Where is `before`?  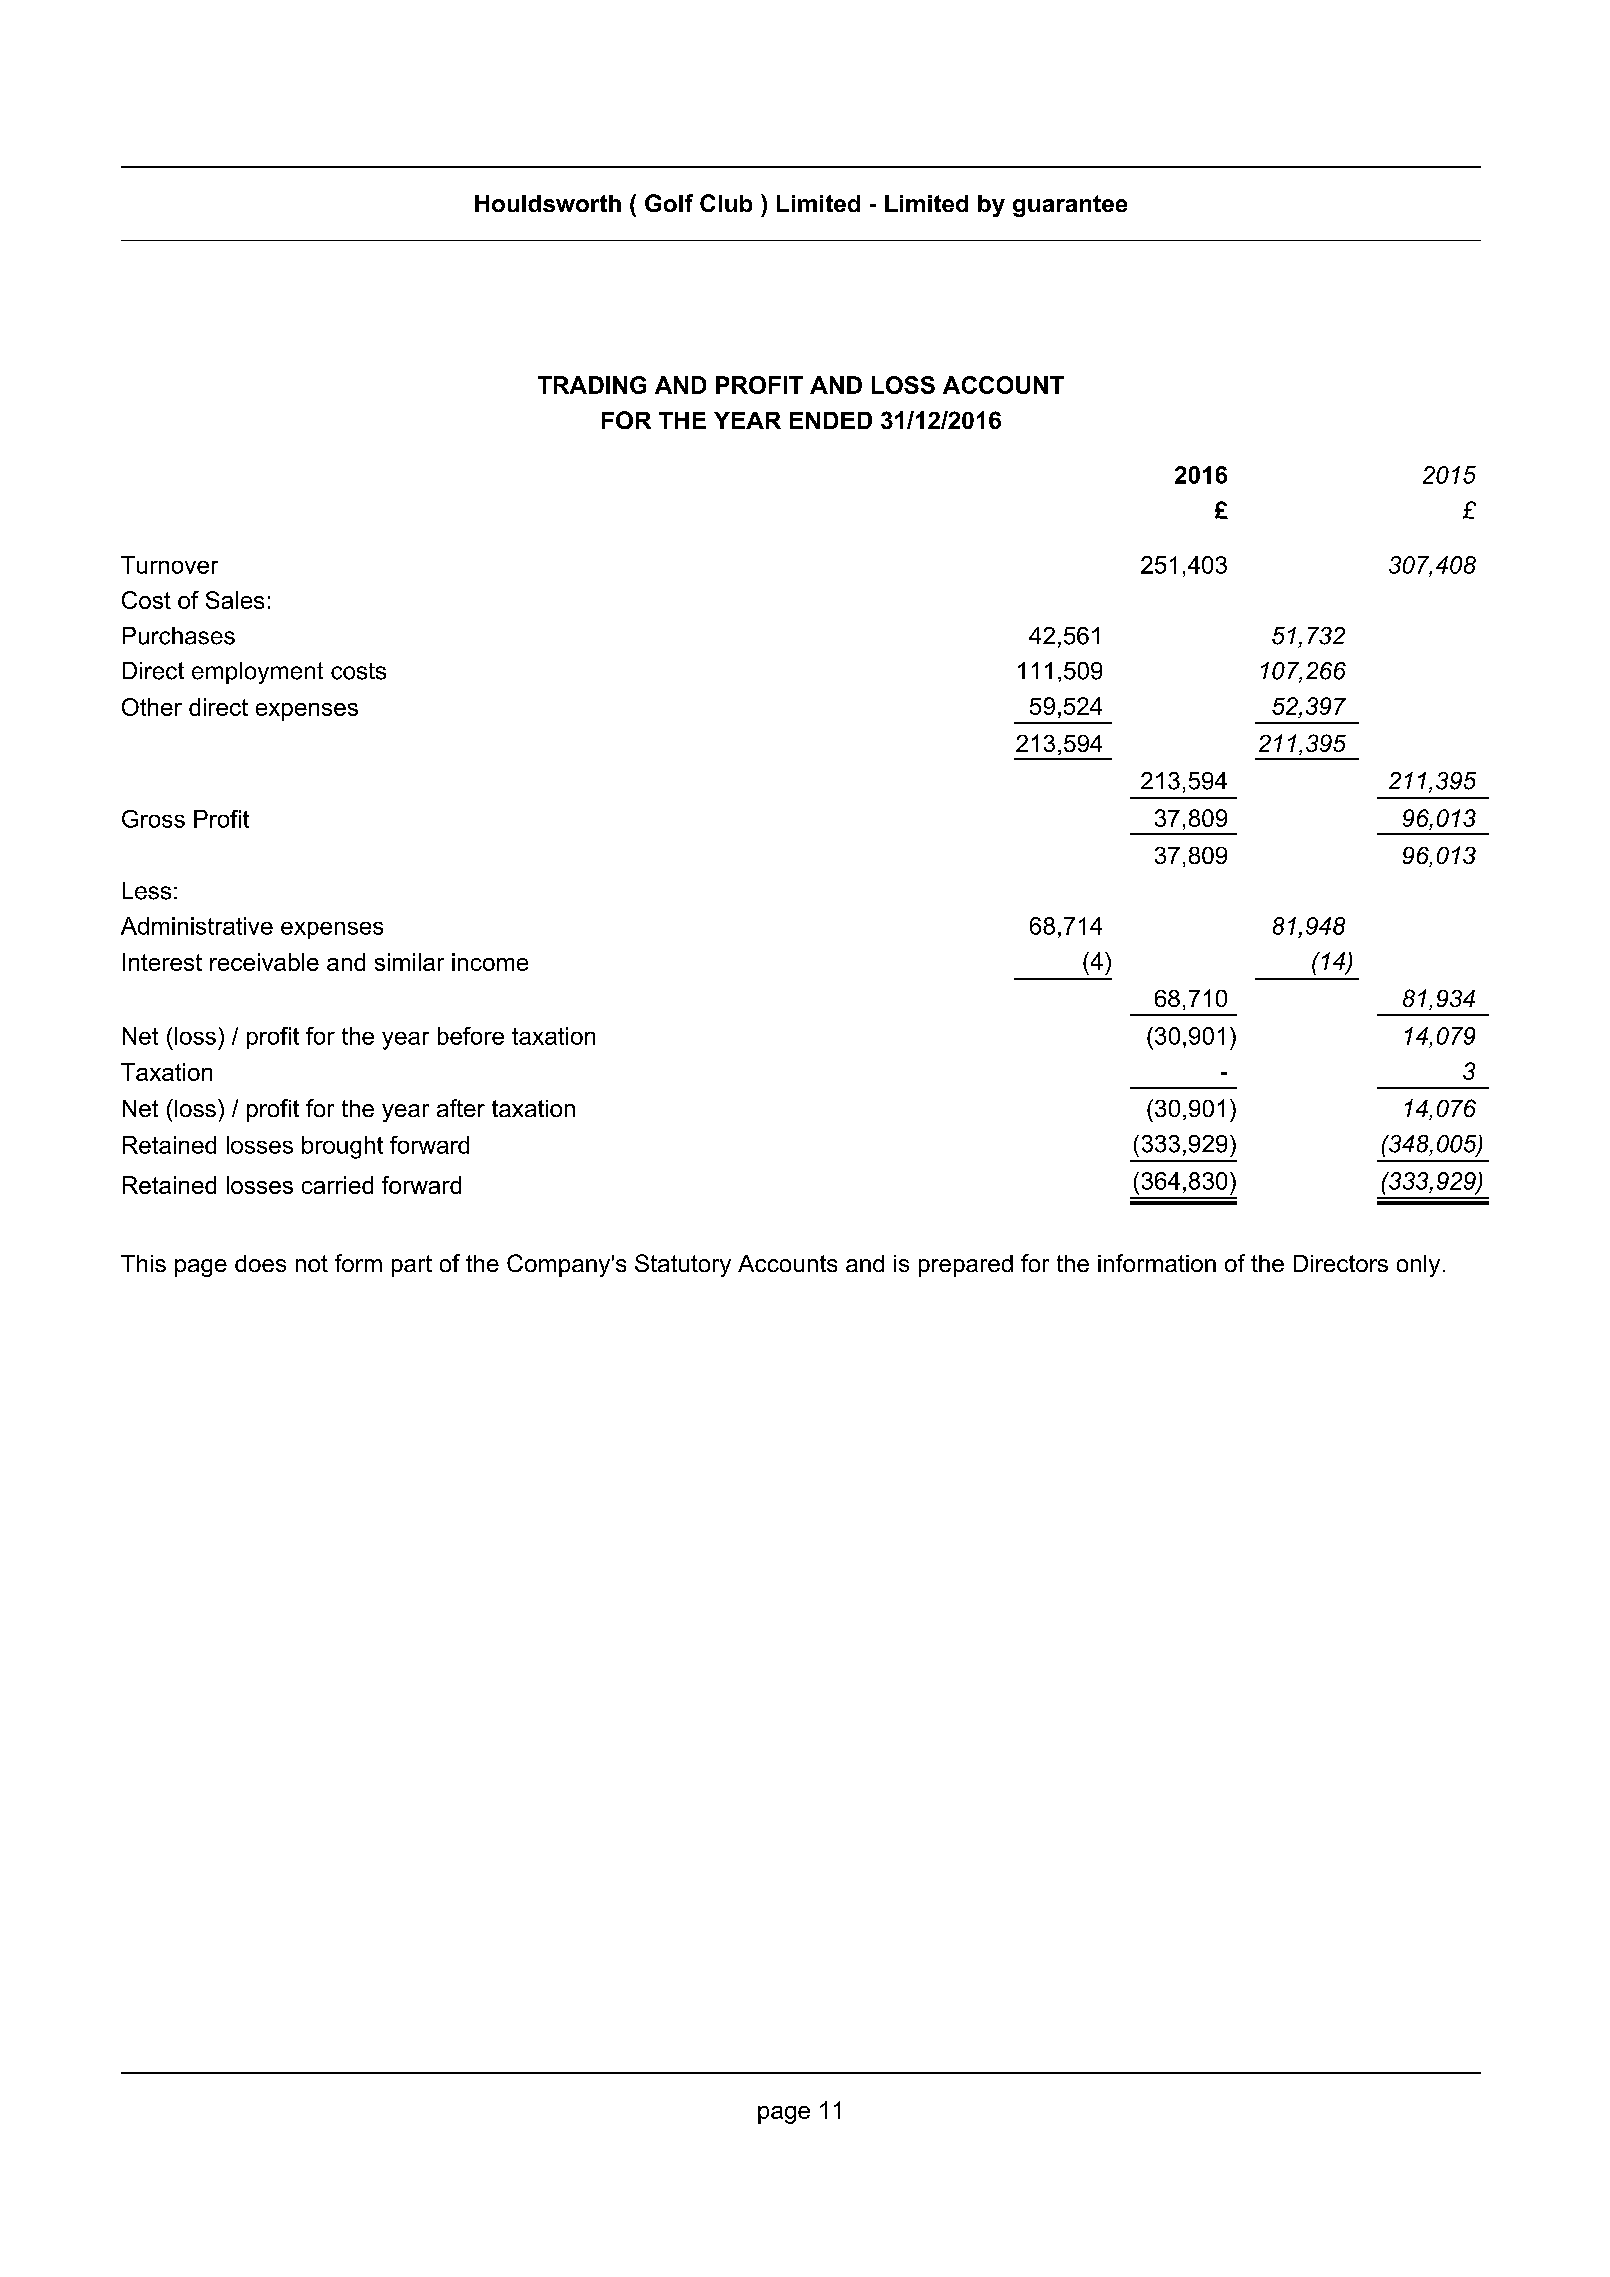
before is located at coordinates (471, 1036).
